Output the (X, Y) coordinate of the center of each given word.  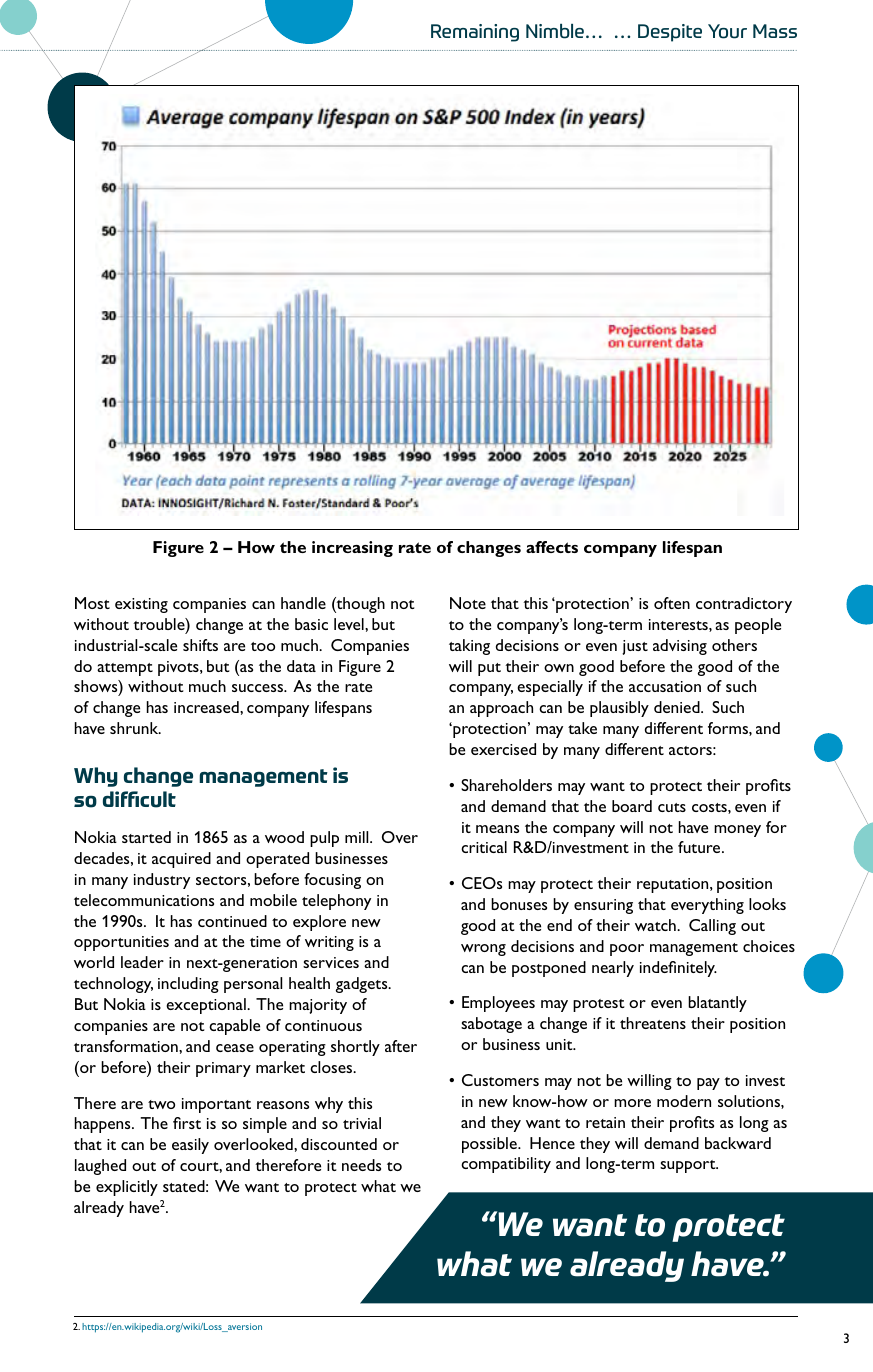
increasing (352, 549)
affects (552, 547)
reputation (674, 885)
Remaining (475, 33)
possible (490, 1145)
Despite (670, 33)
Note (468, 603)
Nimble (555, 31)
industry (162, 881)
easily (190, 1146)
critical (484, 847)
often (672, 603)
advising (680, 647)
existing (141, 605)
